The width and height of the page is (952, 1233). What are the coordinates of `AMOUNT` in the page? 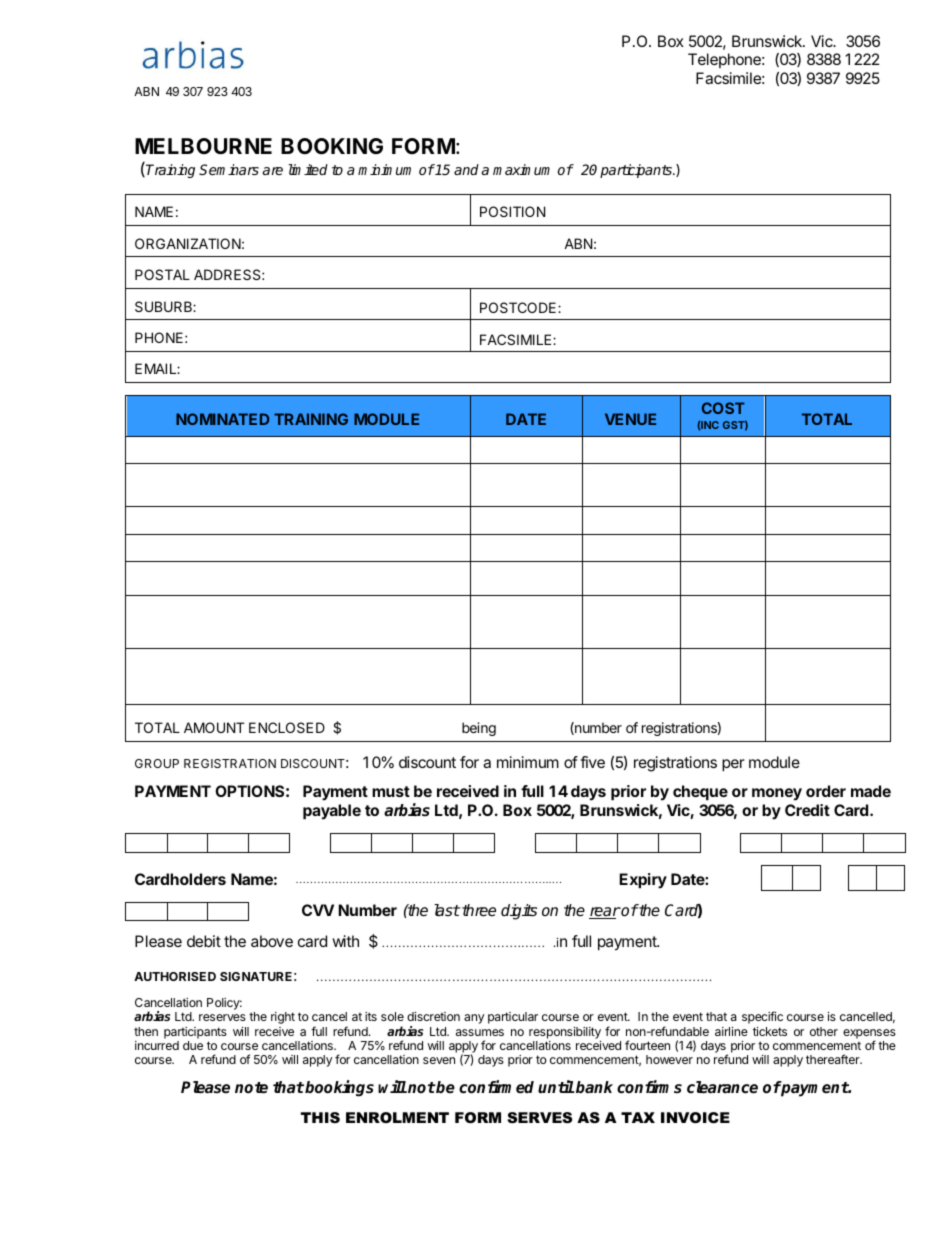 It's located at (214, 727).
